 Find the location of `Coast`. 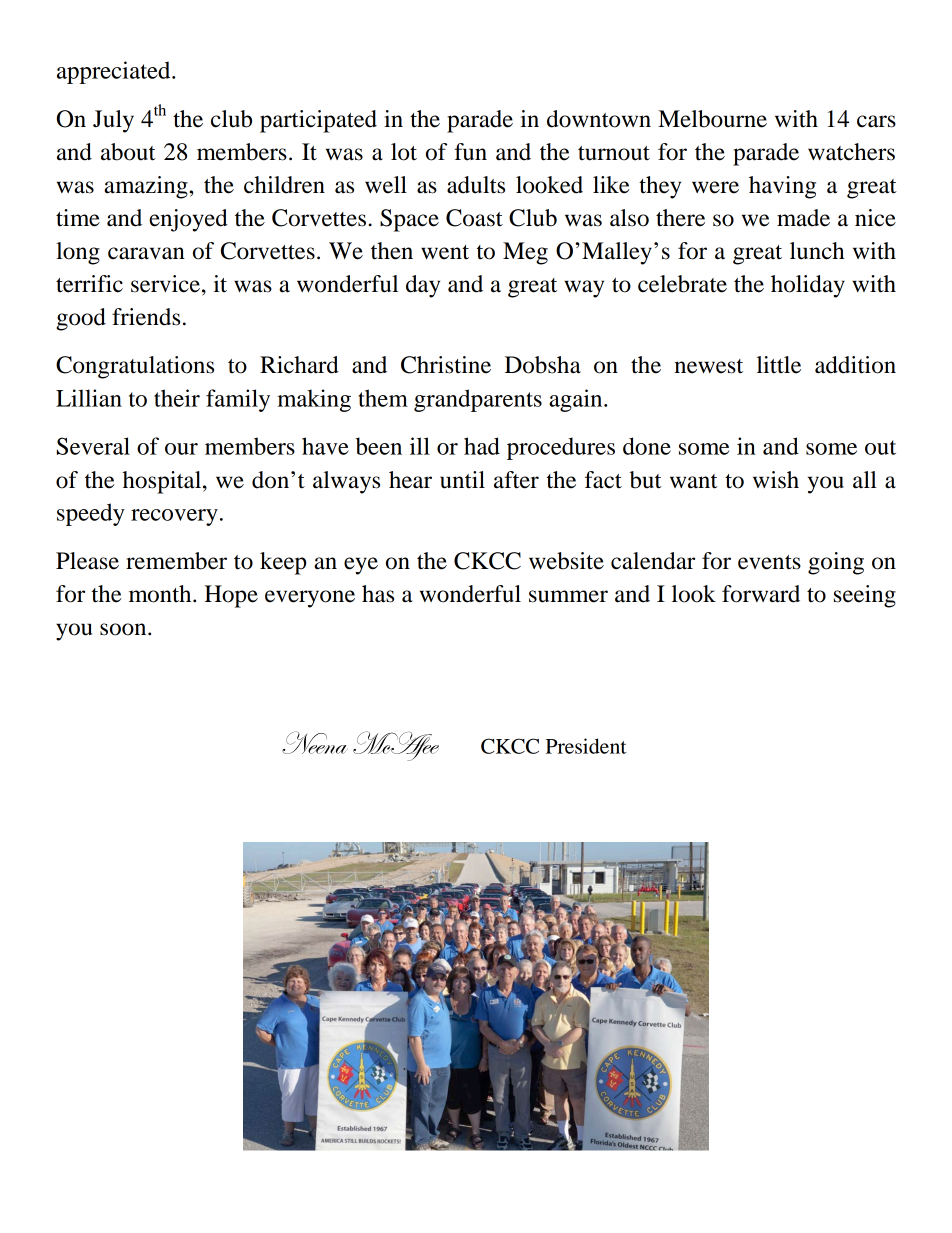

Coast is located at coordinates (474, 218).
